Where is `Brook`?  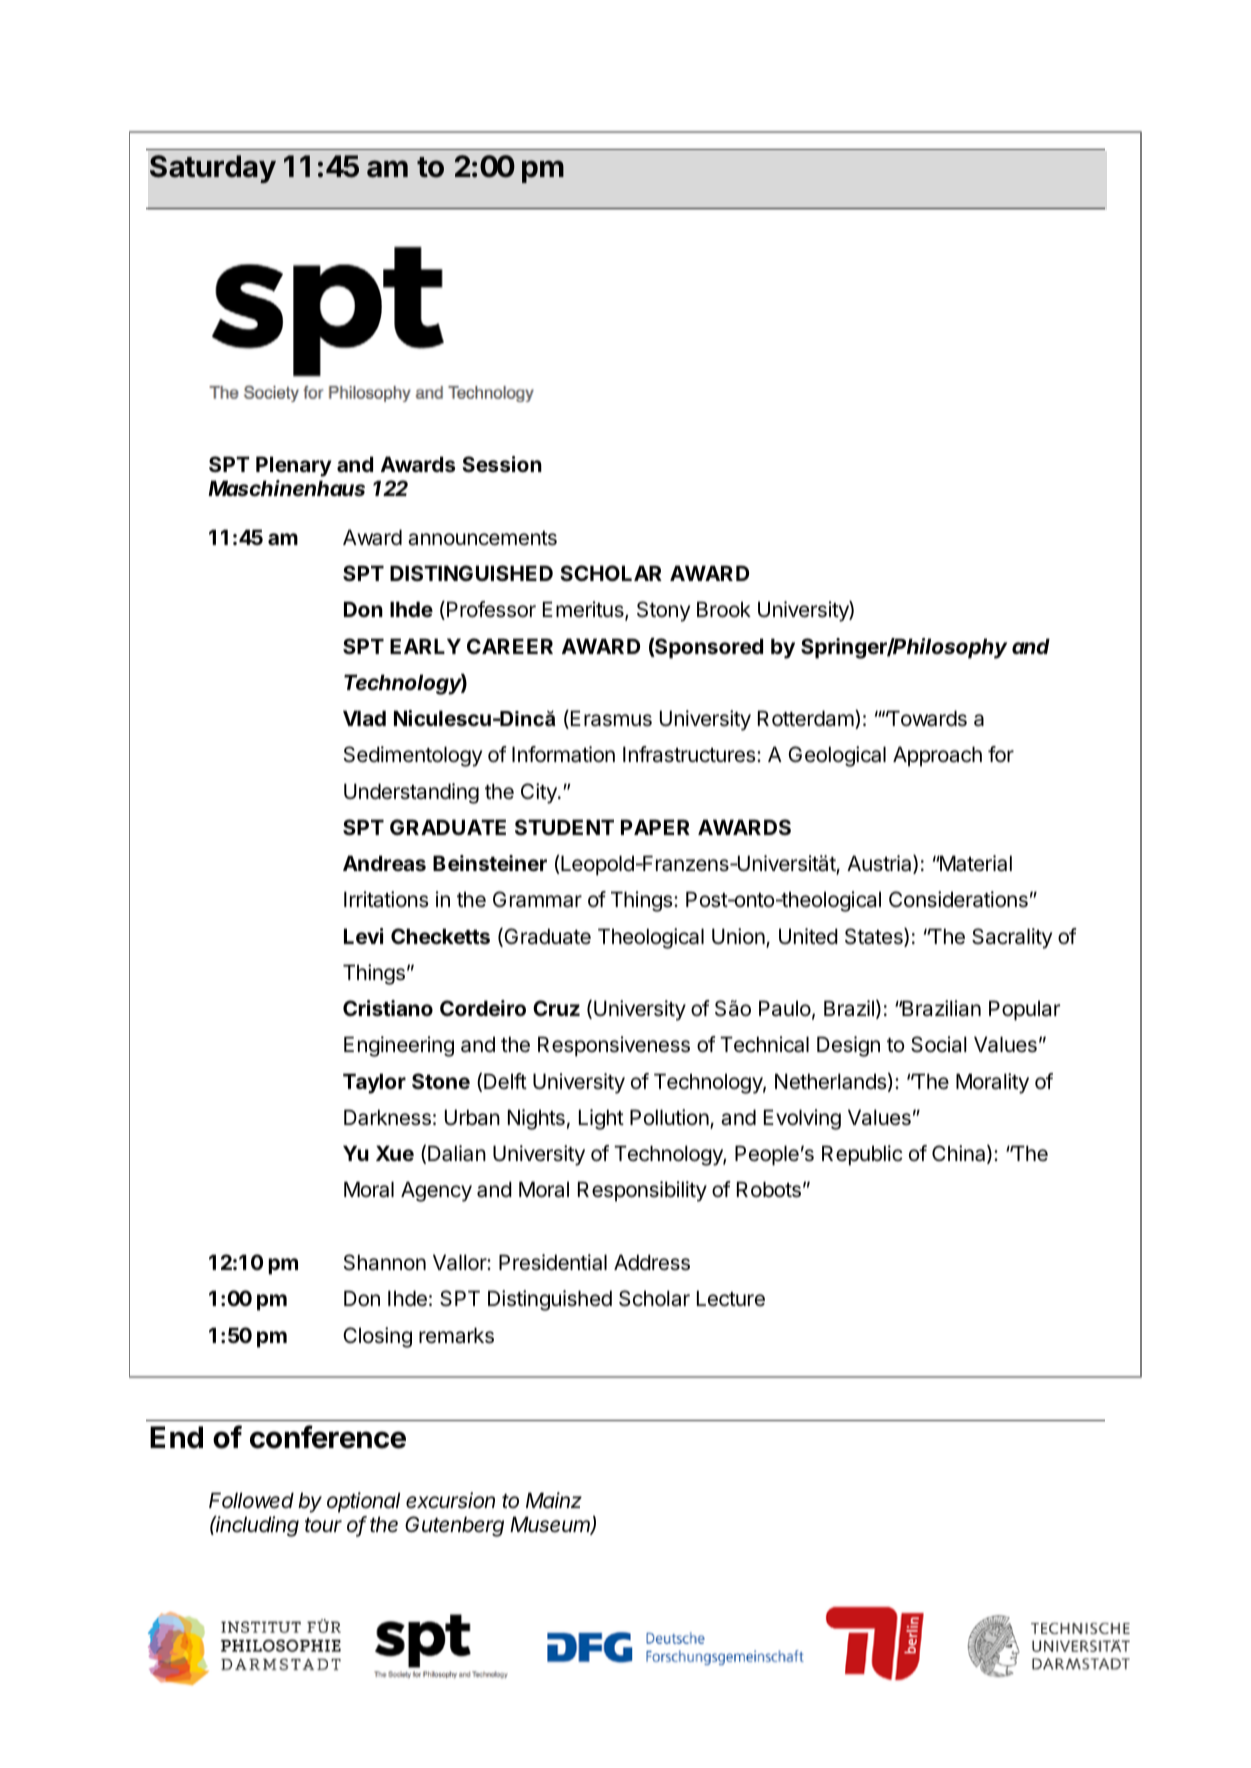
Brook is located at coordinates (724, 609).
